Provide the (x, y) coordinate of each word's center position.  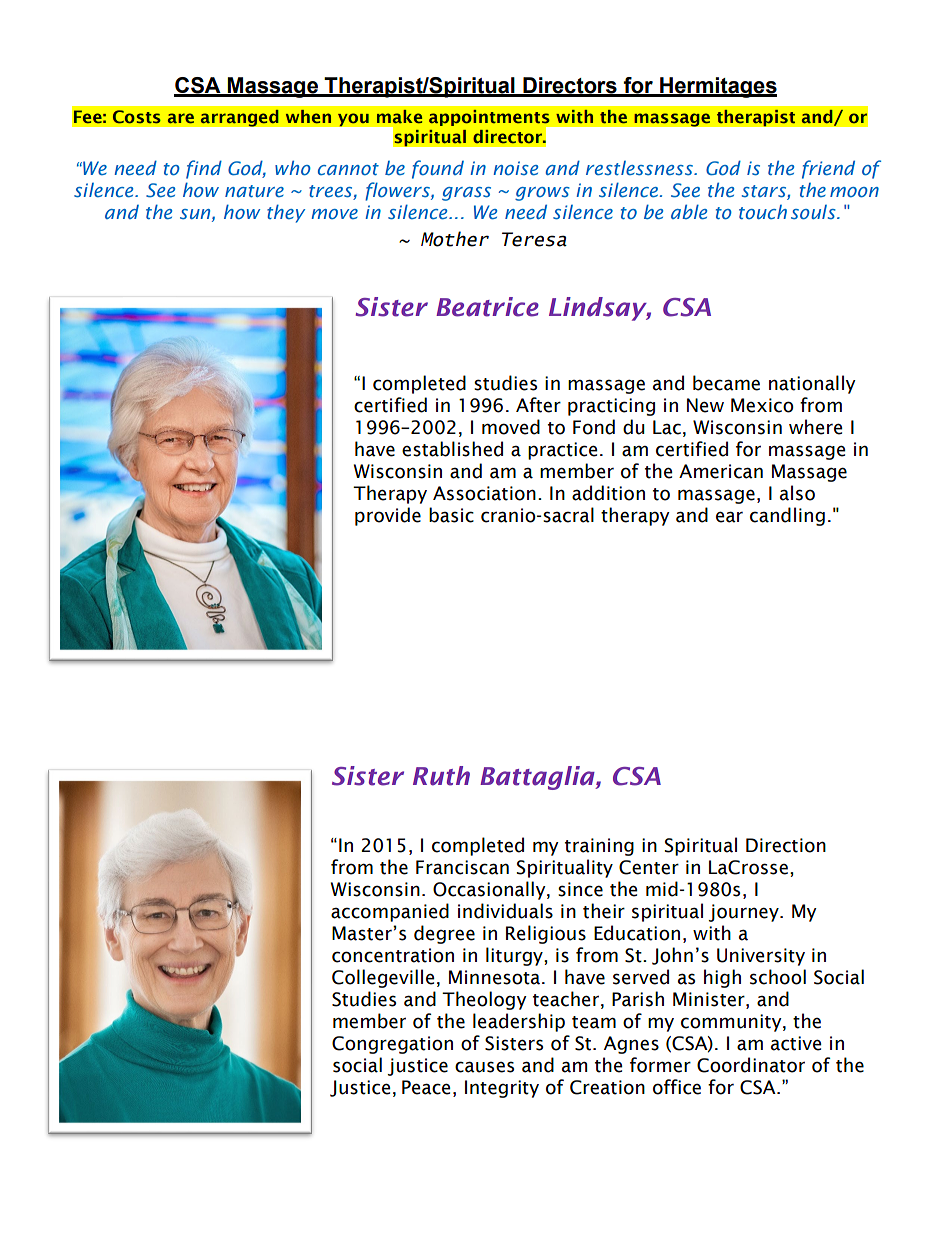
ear (729, 517)
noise (515, 168)
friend (828, 169)
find (204, 169)
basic (451, 515)
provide (388, 516)
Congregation (392, 1045)
